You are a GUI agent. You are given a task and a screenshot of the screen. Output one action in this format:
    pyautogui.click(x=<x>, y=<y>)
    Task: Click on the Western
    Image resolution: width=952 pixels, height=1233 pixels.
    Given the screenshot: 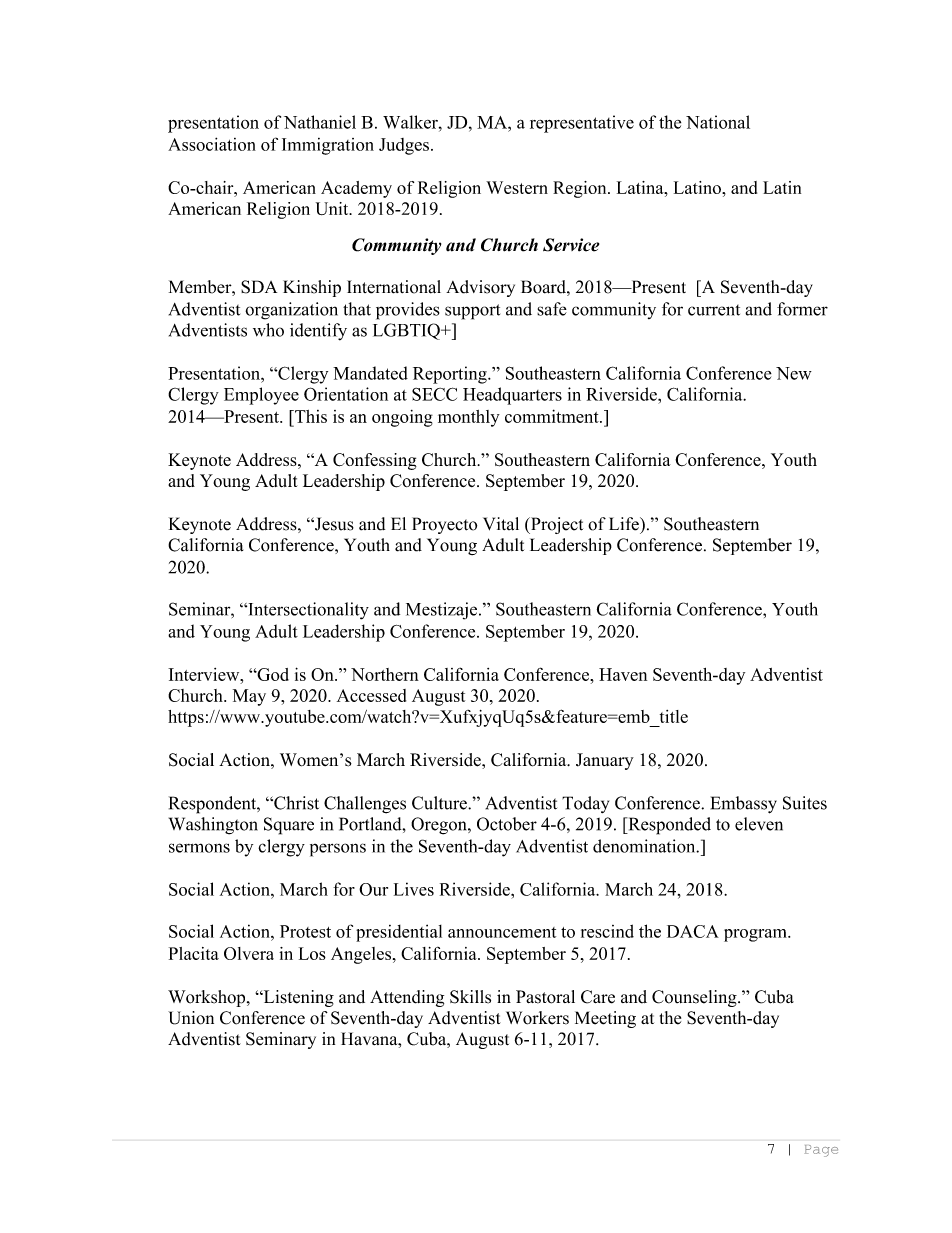 What is the action you would take?
    pyautogui.click(x=517, y=187)
